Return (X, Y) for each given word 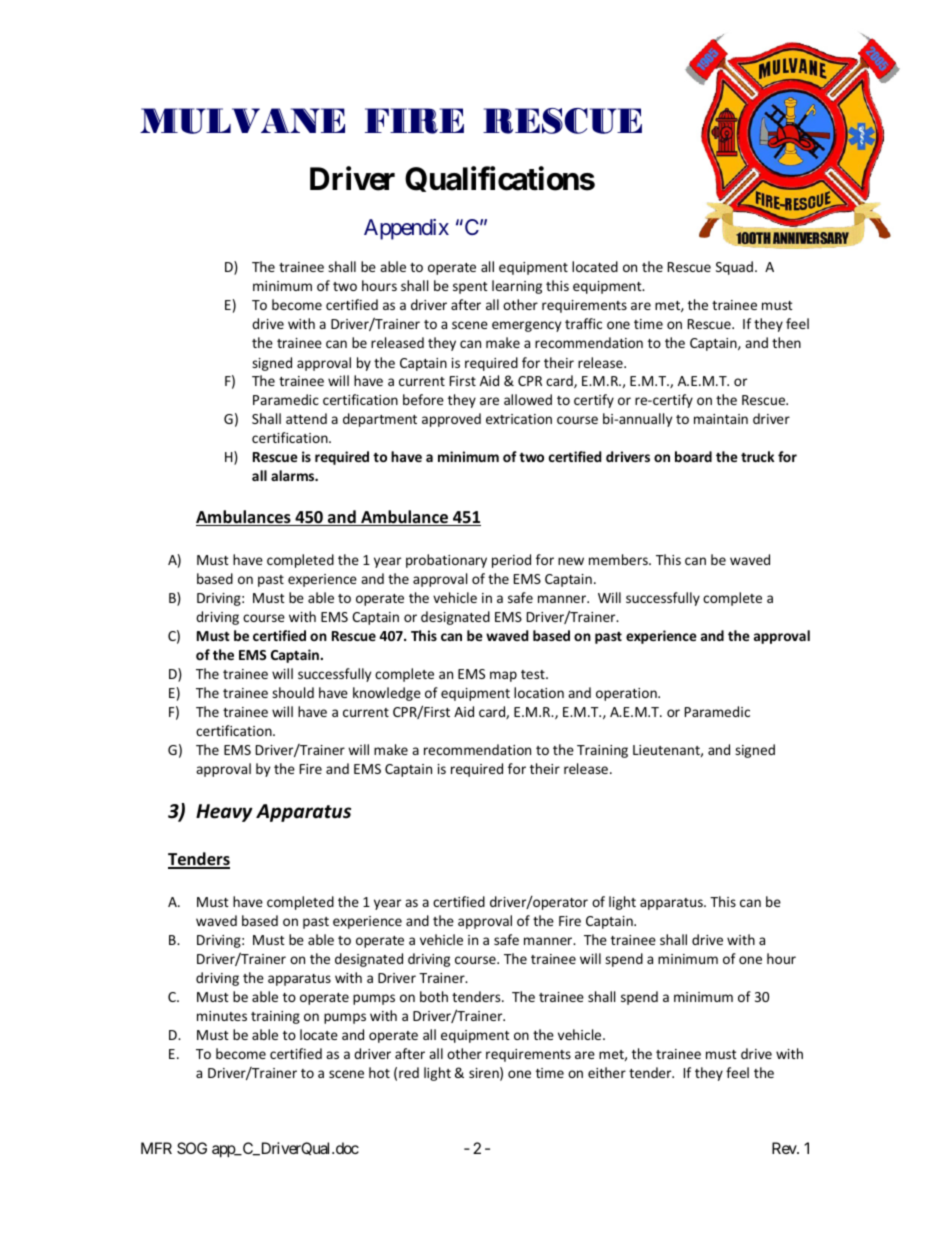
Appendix (406, 229)
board (693, 456)
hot (379, 1072)
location (539, 692)
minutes (222, 1016)
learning (517, 287)
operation (627, 694)
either (607, 1072)
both (434, 996)
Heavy (224, 813)
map (503, 676)
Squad (734, 268)
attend (306, 418)
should (293, 692)
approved (451, 420)
